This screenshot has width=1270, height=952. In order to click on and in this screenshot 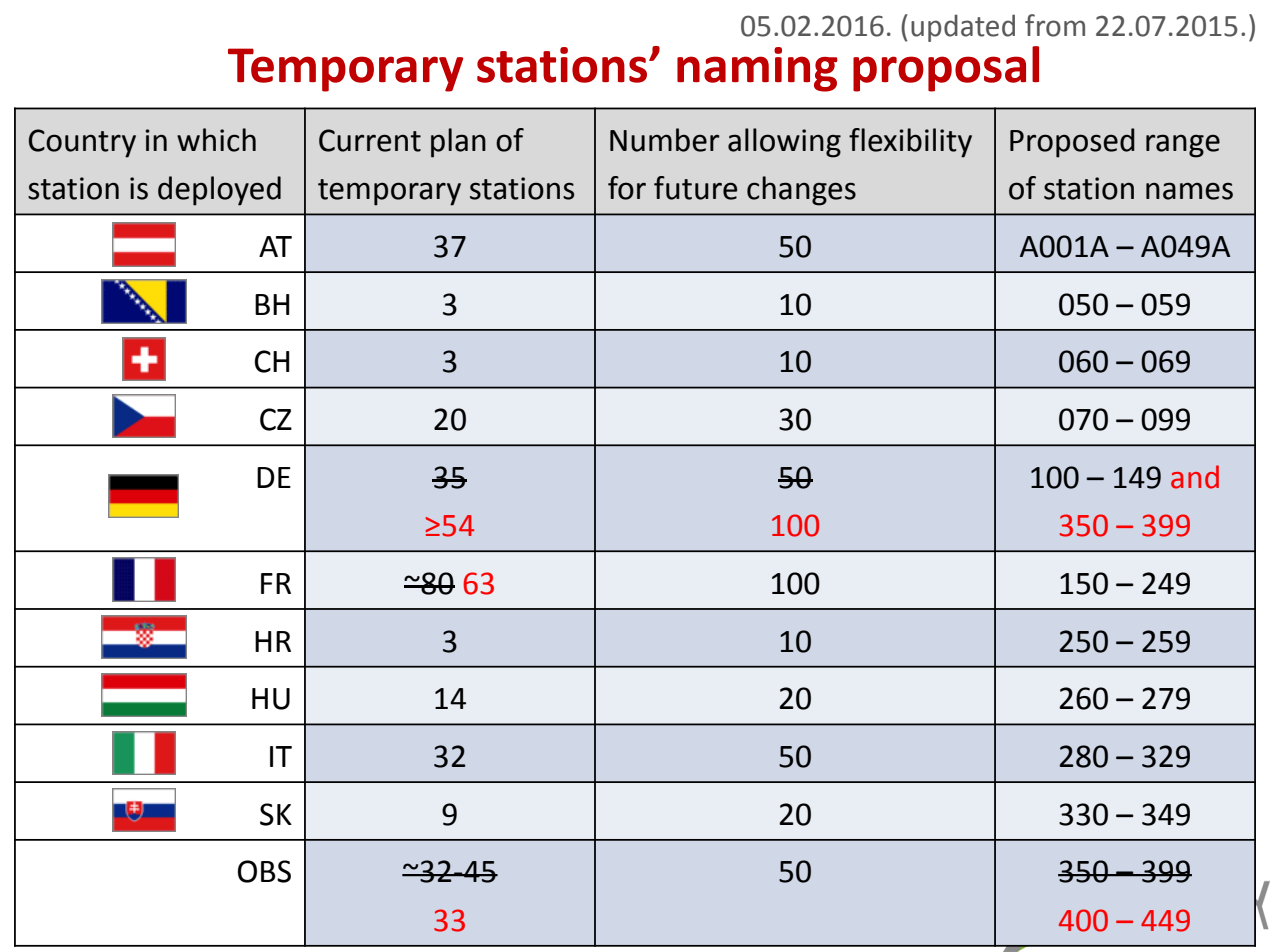, I will do `click(1195, 477)`.
